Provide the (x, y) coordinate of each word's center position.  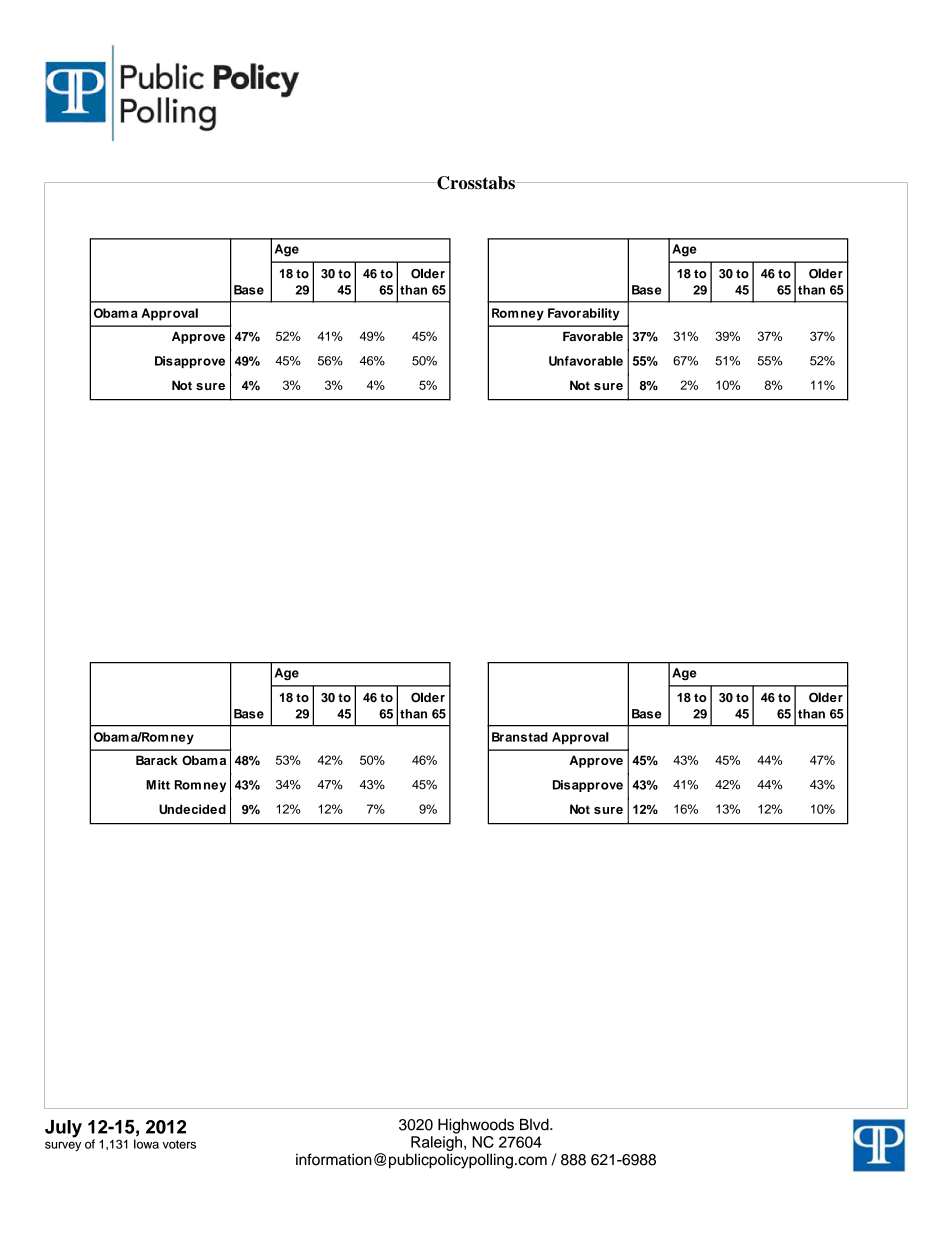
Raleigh (436, 1143)
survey (63, 1146)
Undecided (192, 809)
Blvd (535, 1124)
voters (179, 1144)
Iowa (146, 1144)
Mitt (158, 785)
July (63, 1129)
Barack (157, 760)
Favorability (584, 314)
